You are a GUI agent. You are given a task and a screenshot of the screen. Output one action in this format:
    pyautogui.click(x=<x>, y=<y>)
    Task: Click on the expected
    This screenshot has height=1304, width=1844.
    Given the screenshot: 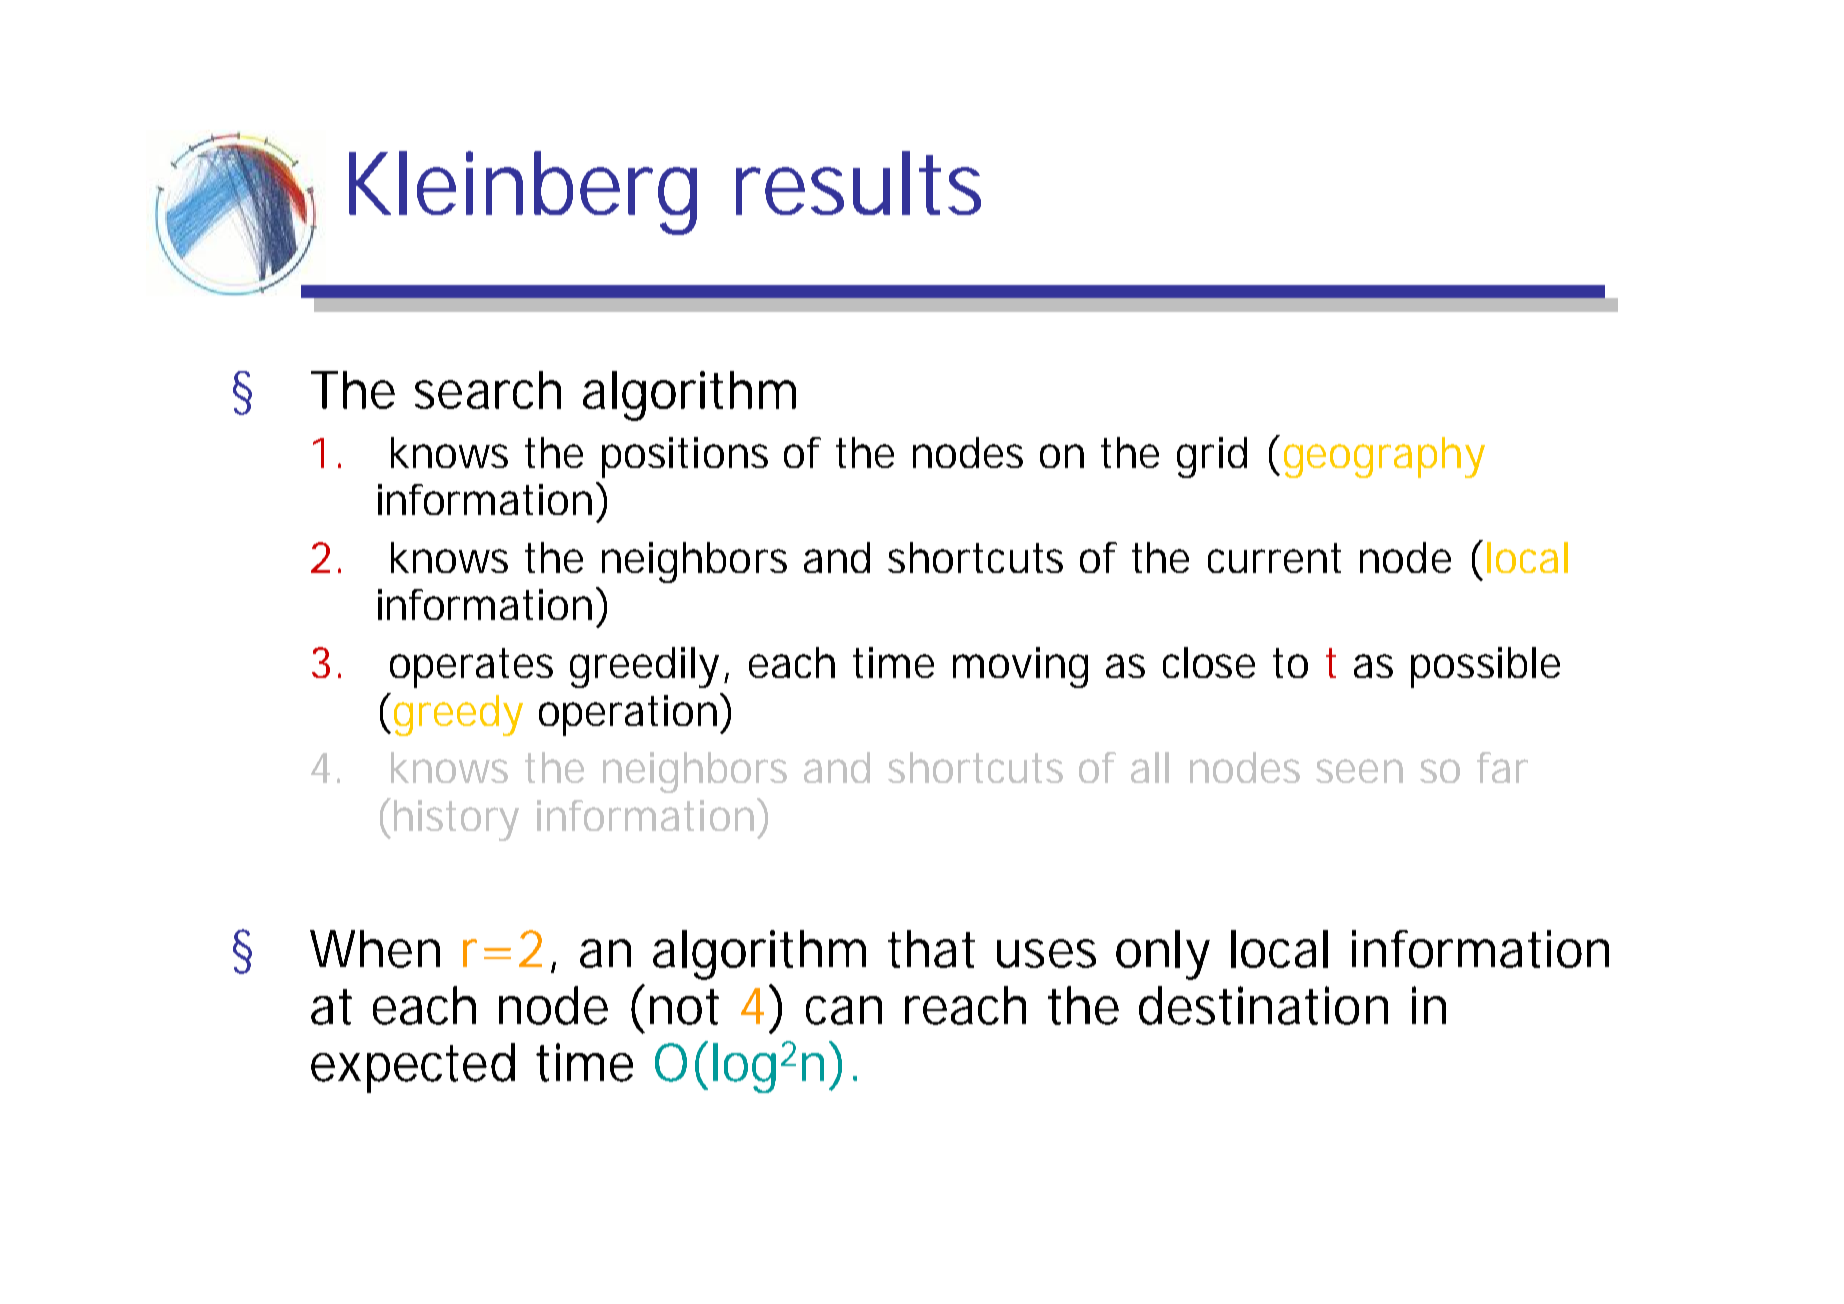 What is the action you would take?
    pyautogui.click(x=413, y=1068)
